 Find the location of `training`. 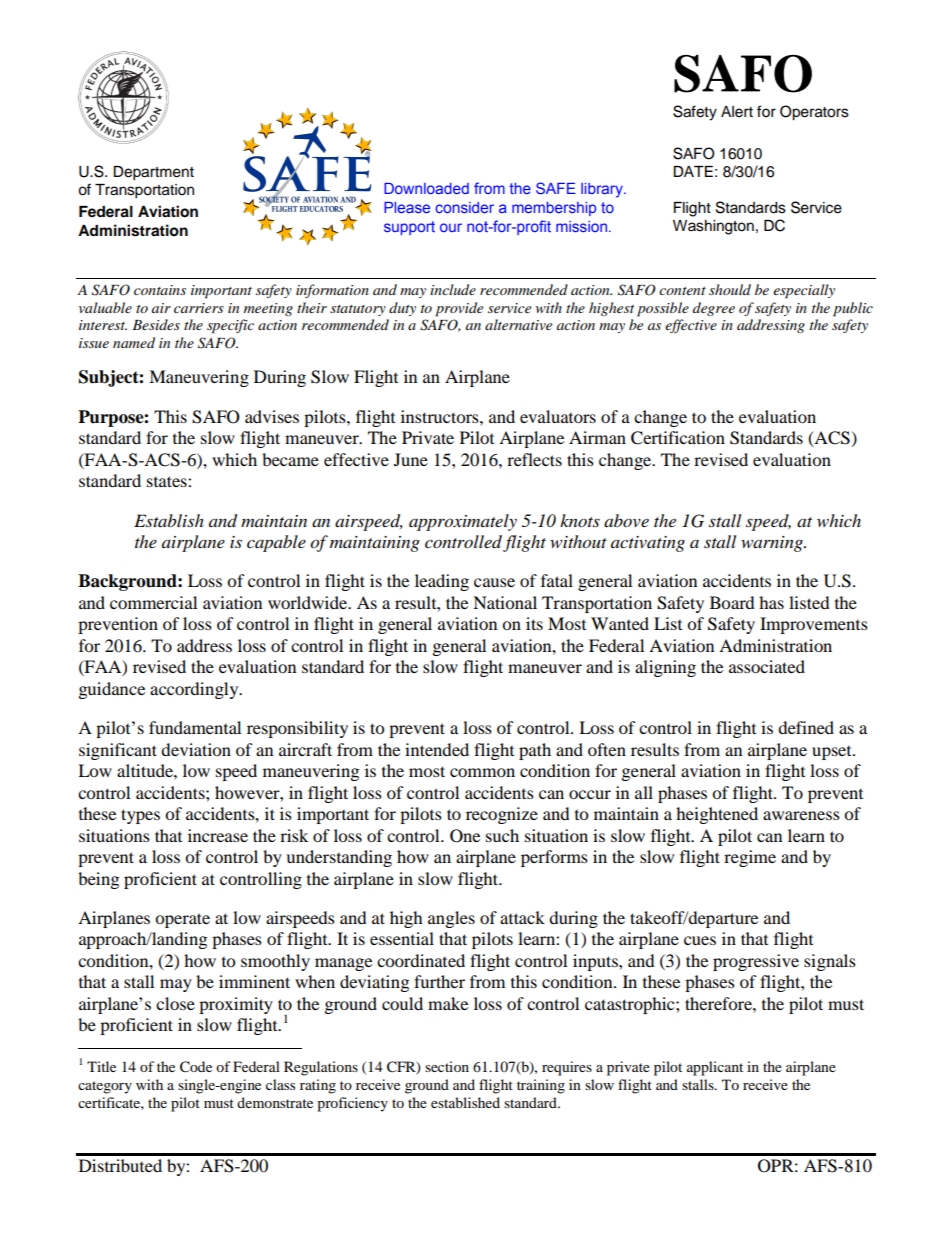

training is located at coordinates (541, 1086).
